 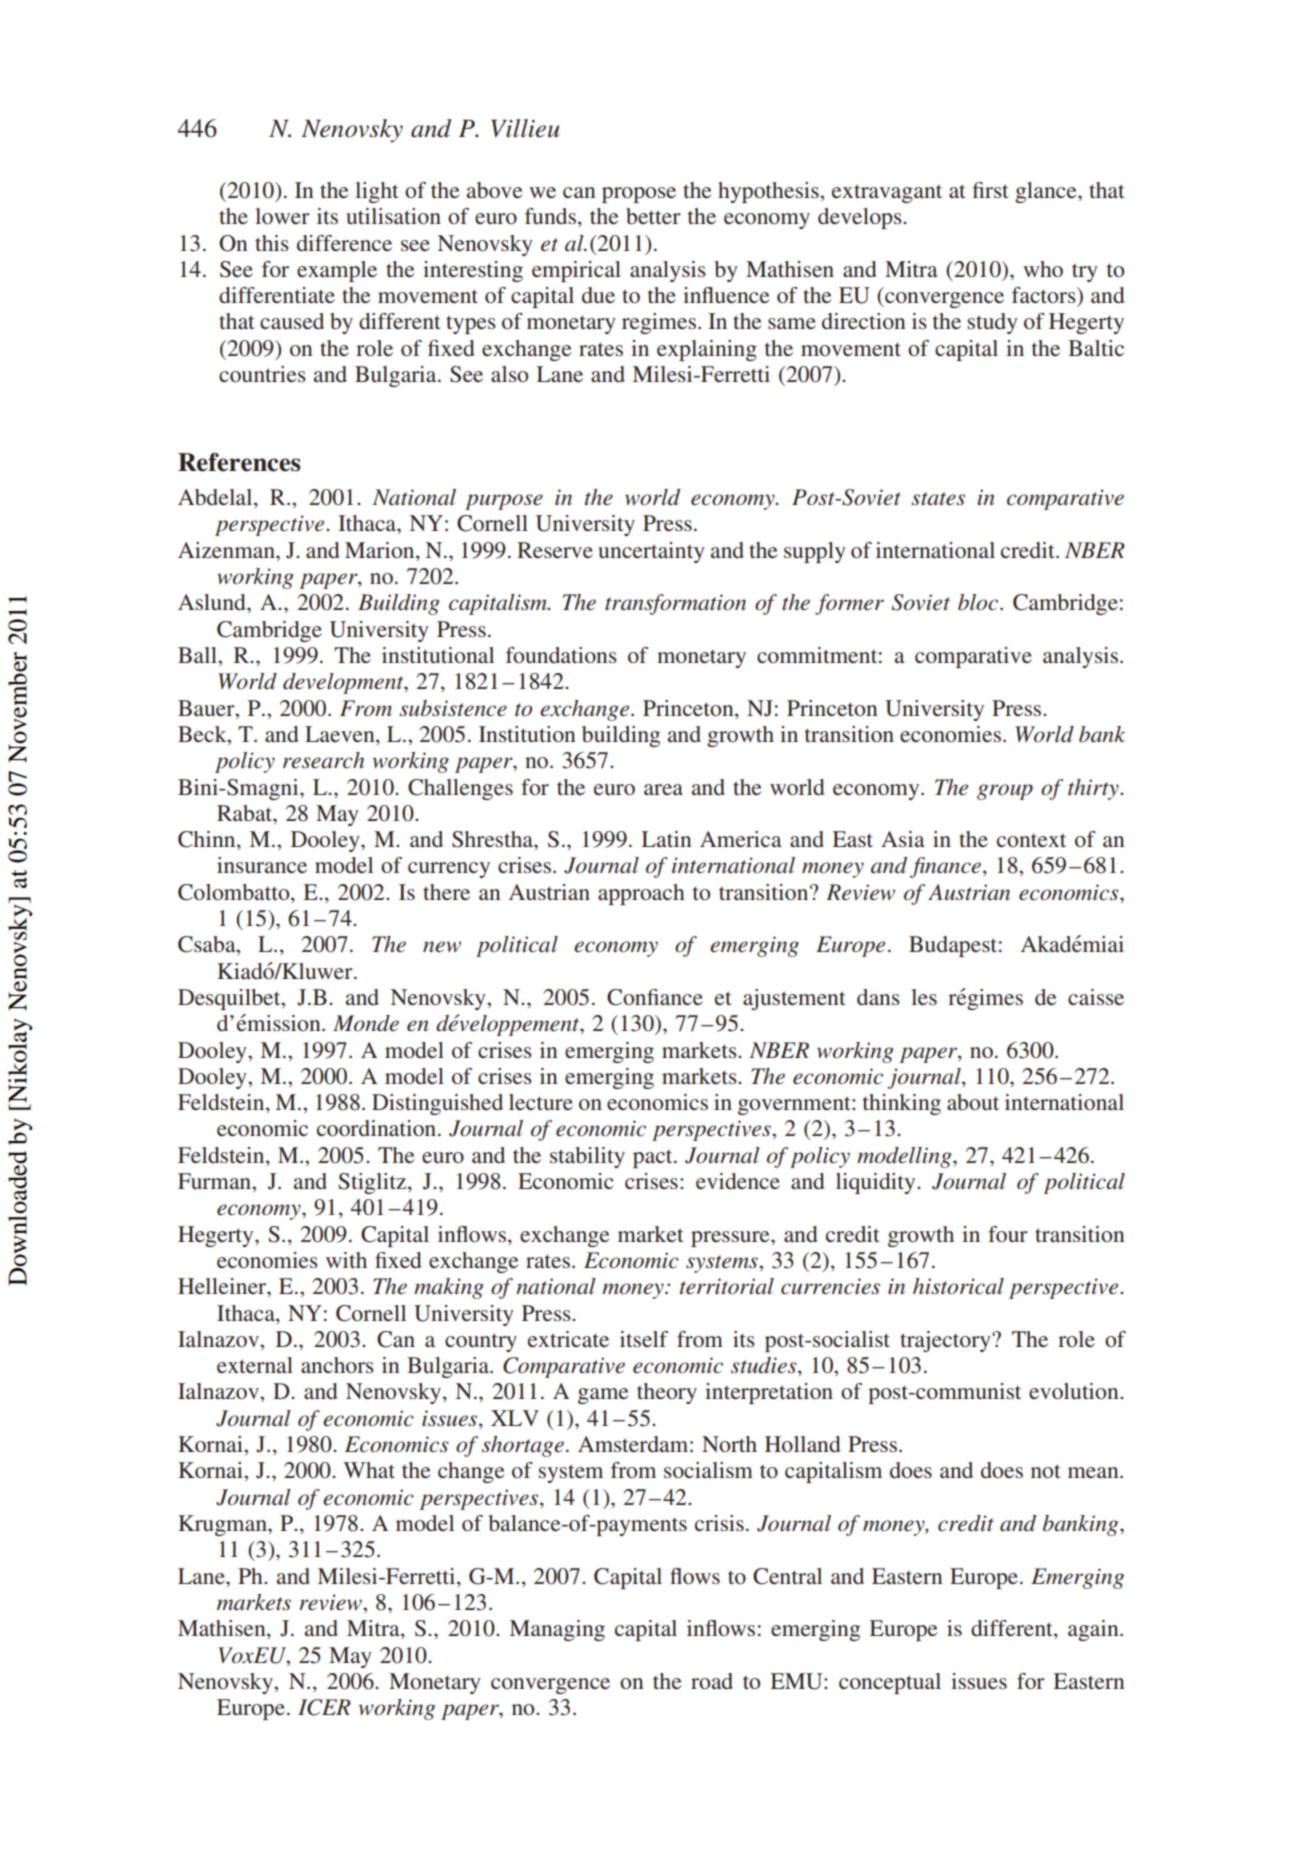 I want to click on Monde, so click(x=366, y=1023).
